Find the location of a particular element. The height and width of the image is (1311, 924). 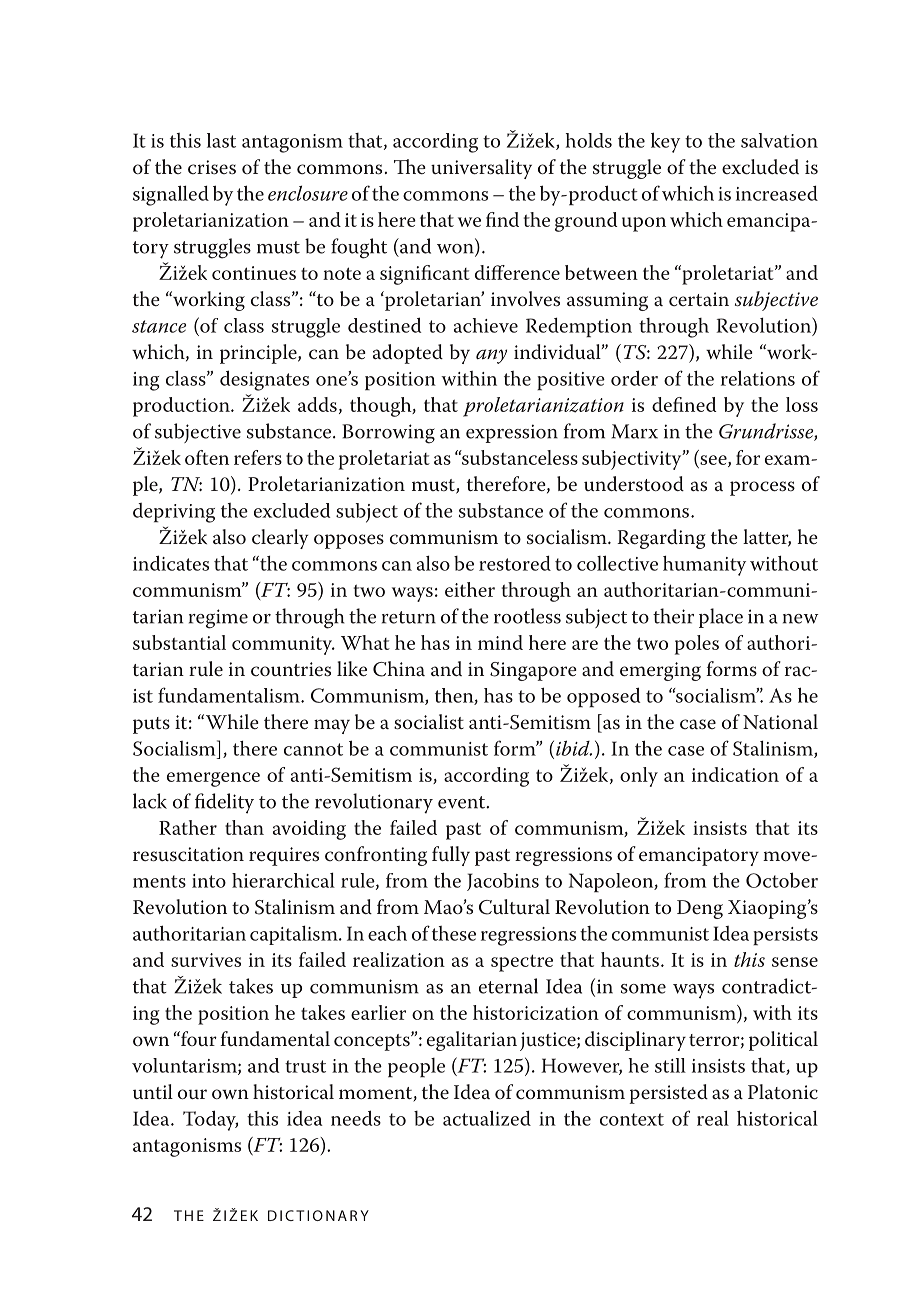

resuscitation is located at coordinates (188, 854).
